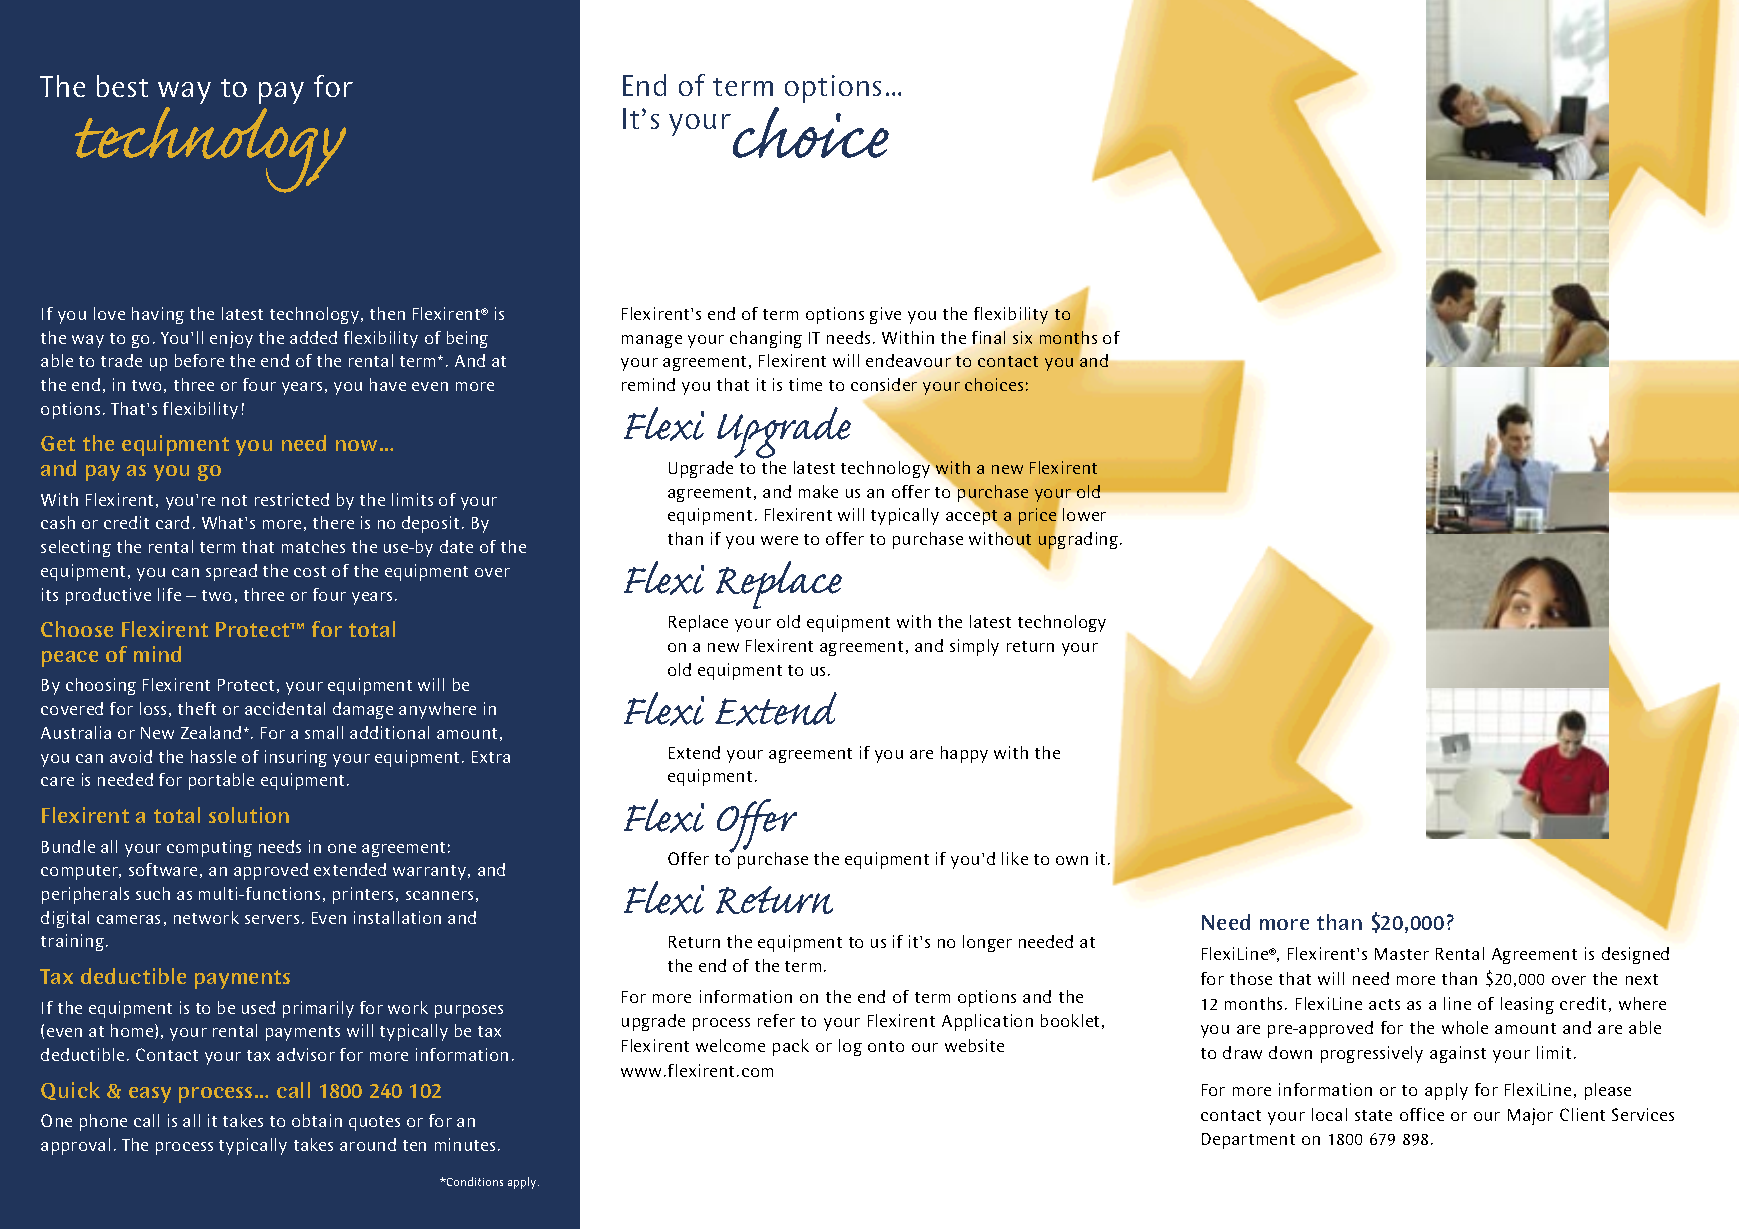  I want to click on life, so click(169, 594).
